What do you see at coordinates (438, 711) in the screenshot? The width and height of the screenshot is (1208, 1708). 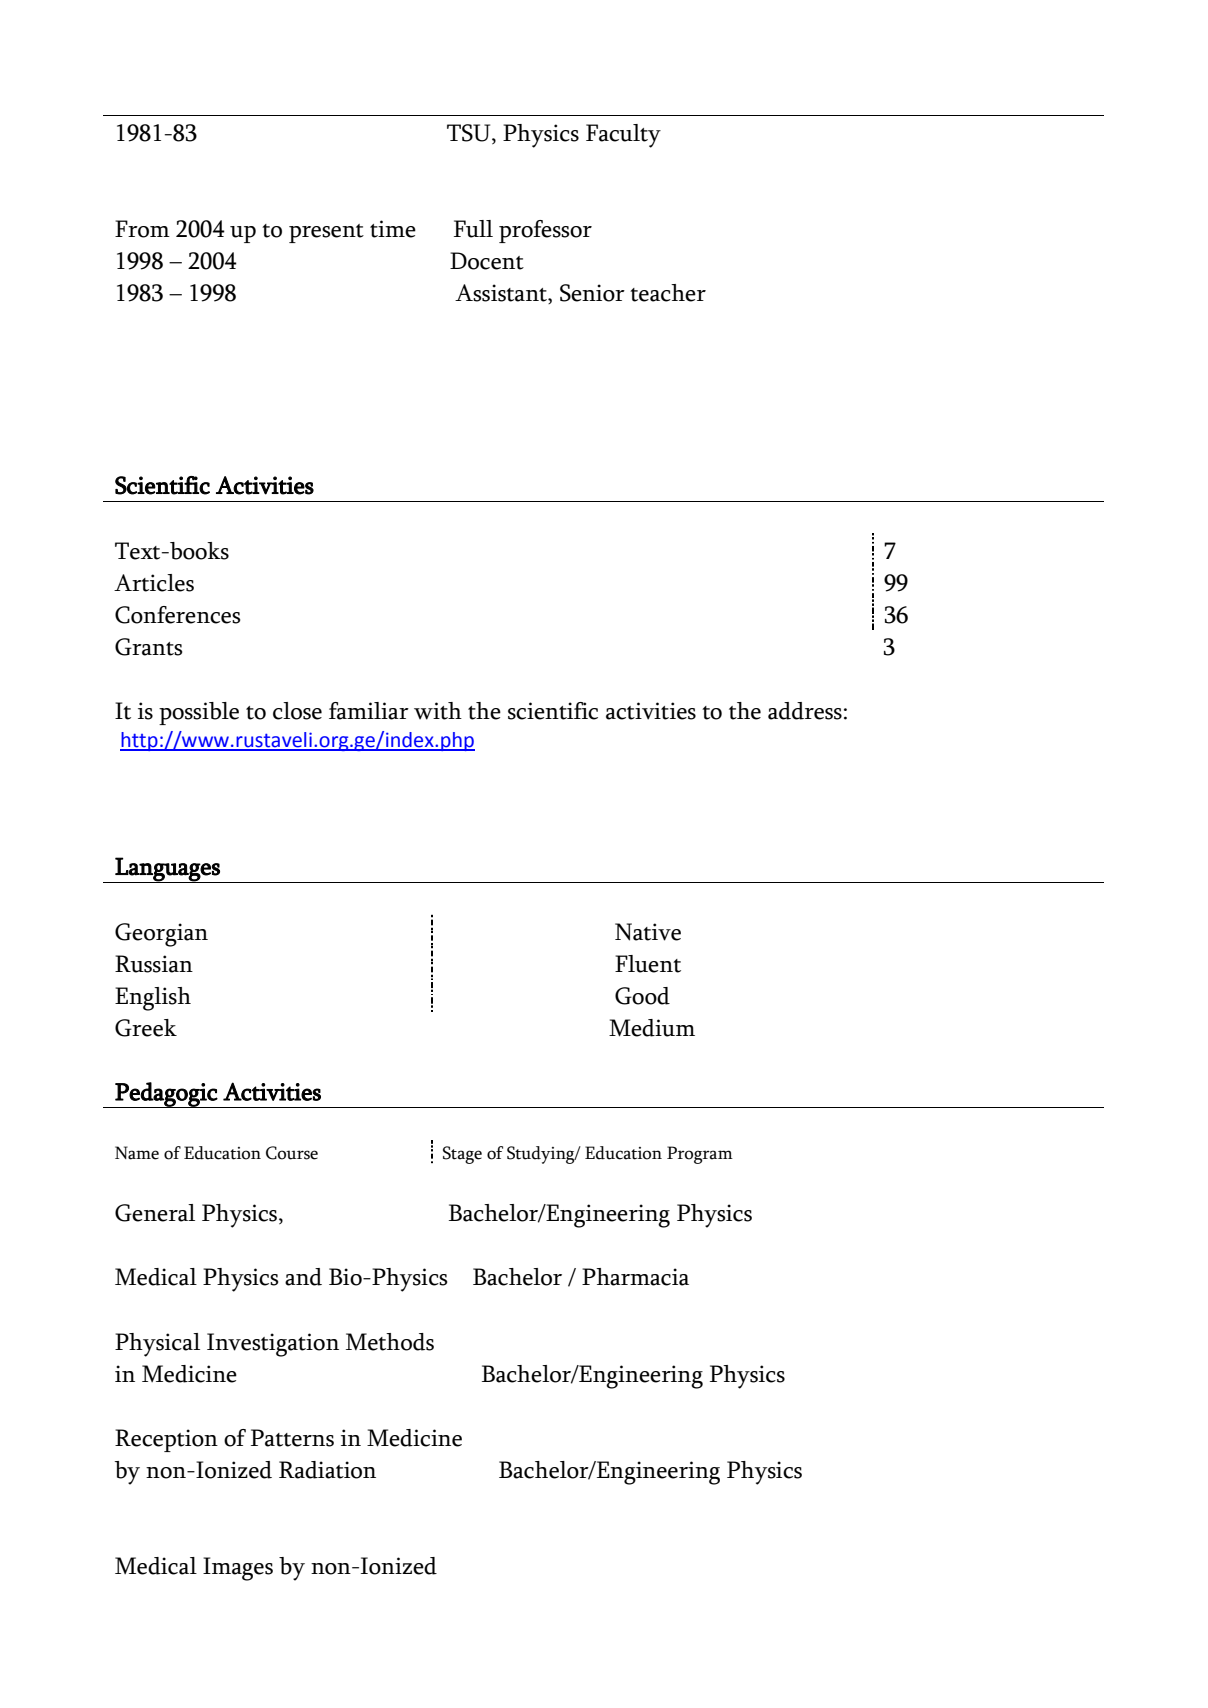 I see `with` at bounding box center [438, 711].
